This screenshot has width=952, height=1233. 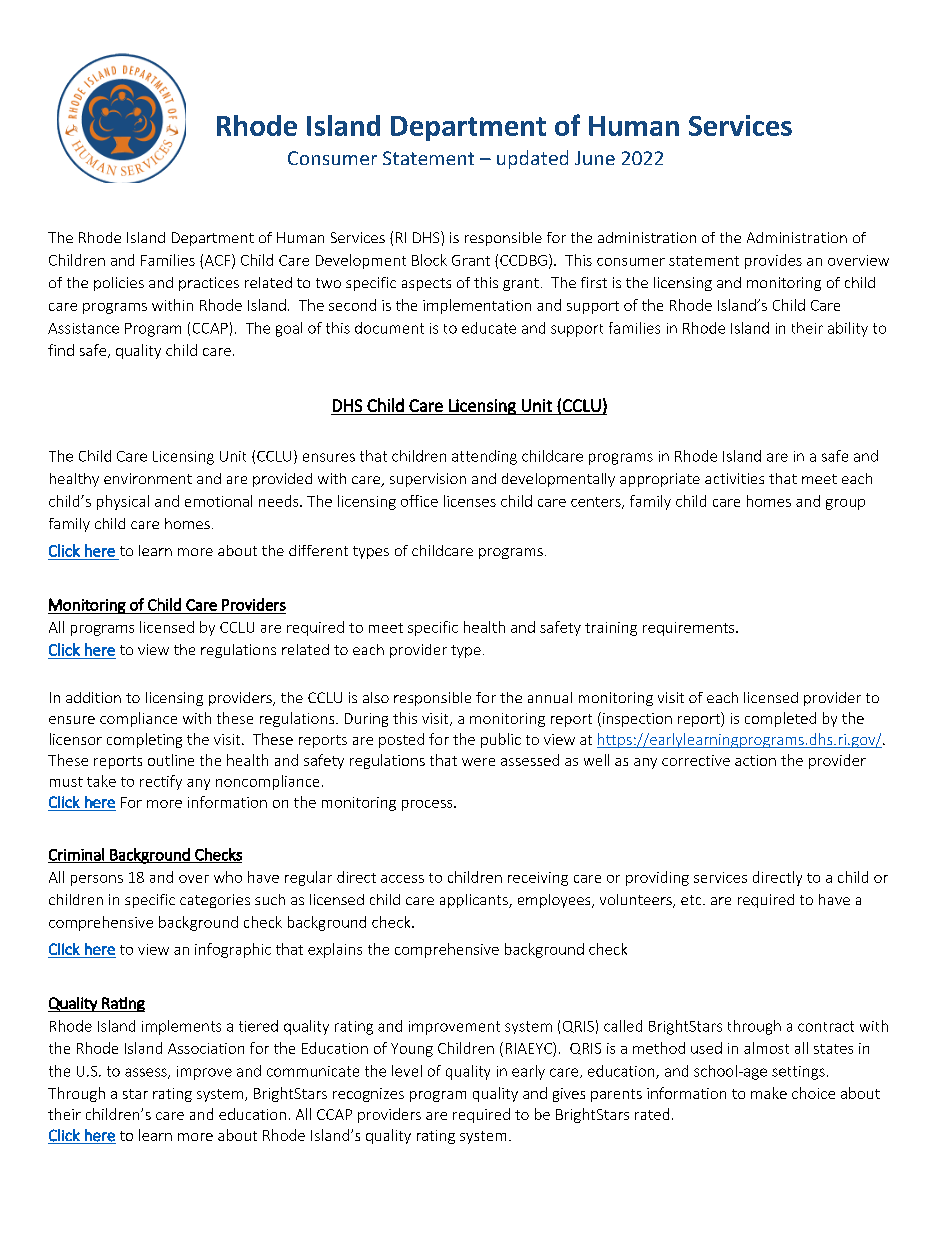 What do you see at coordinates (407, 1071) in the screenshot?
I see `level` at bounding box center [407, 1071].
